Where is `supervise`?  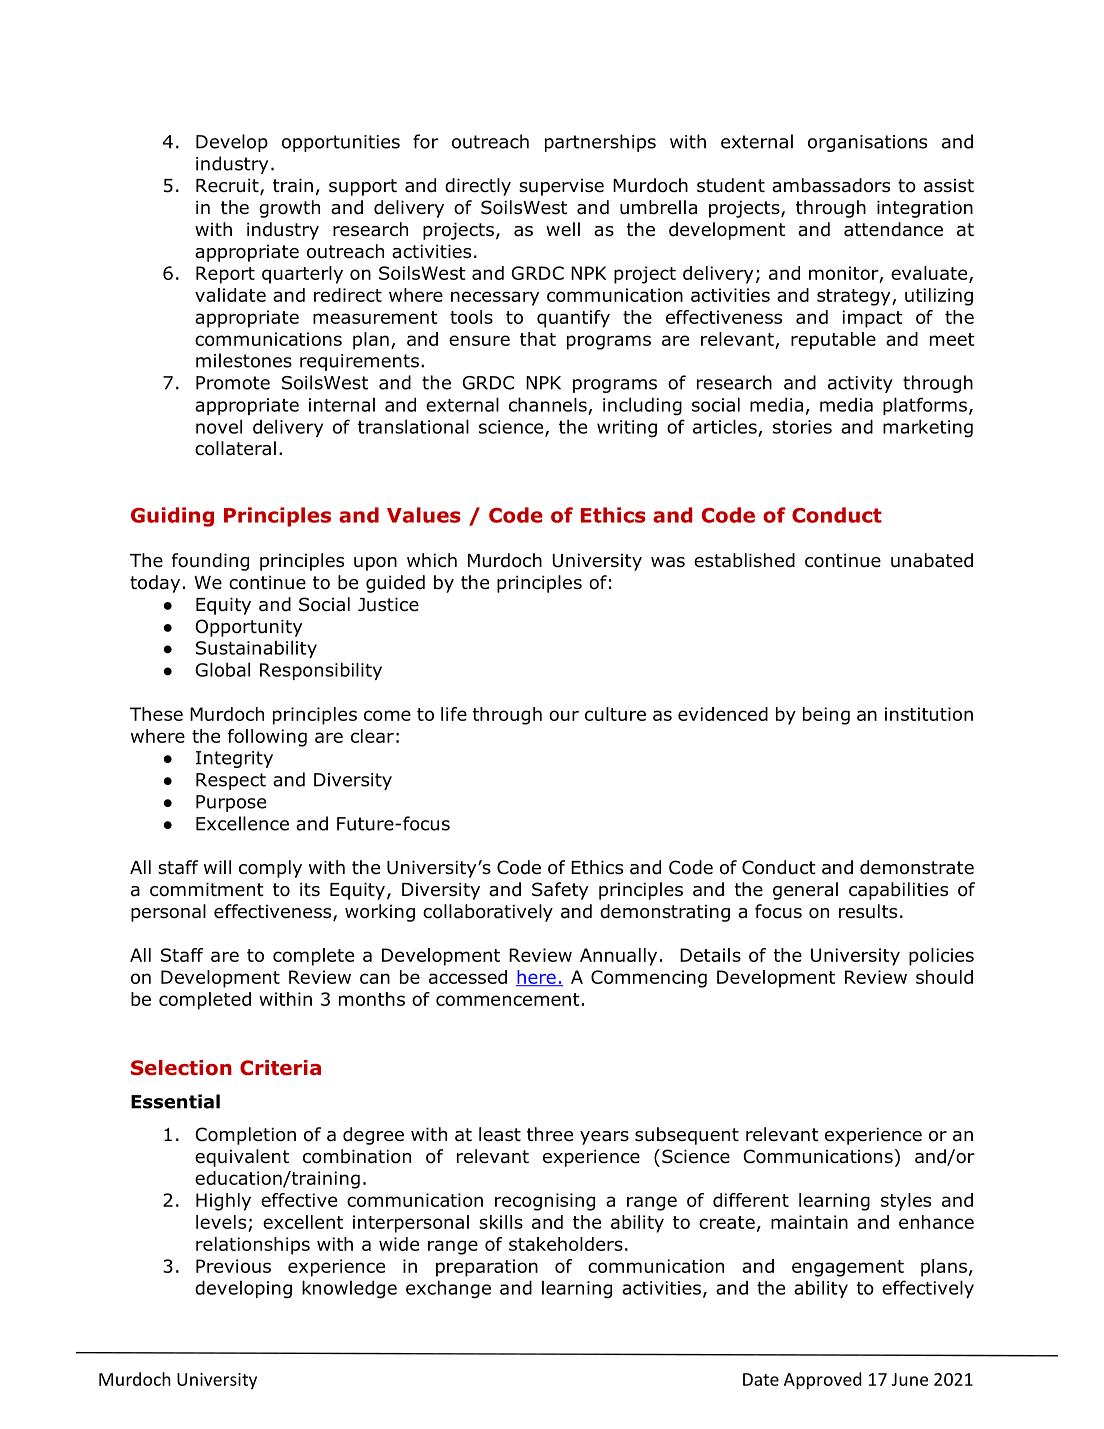
supervise is located at coordinates (561, 187).
